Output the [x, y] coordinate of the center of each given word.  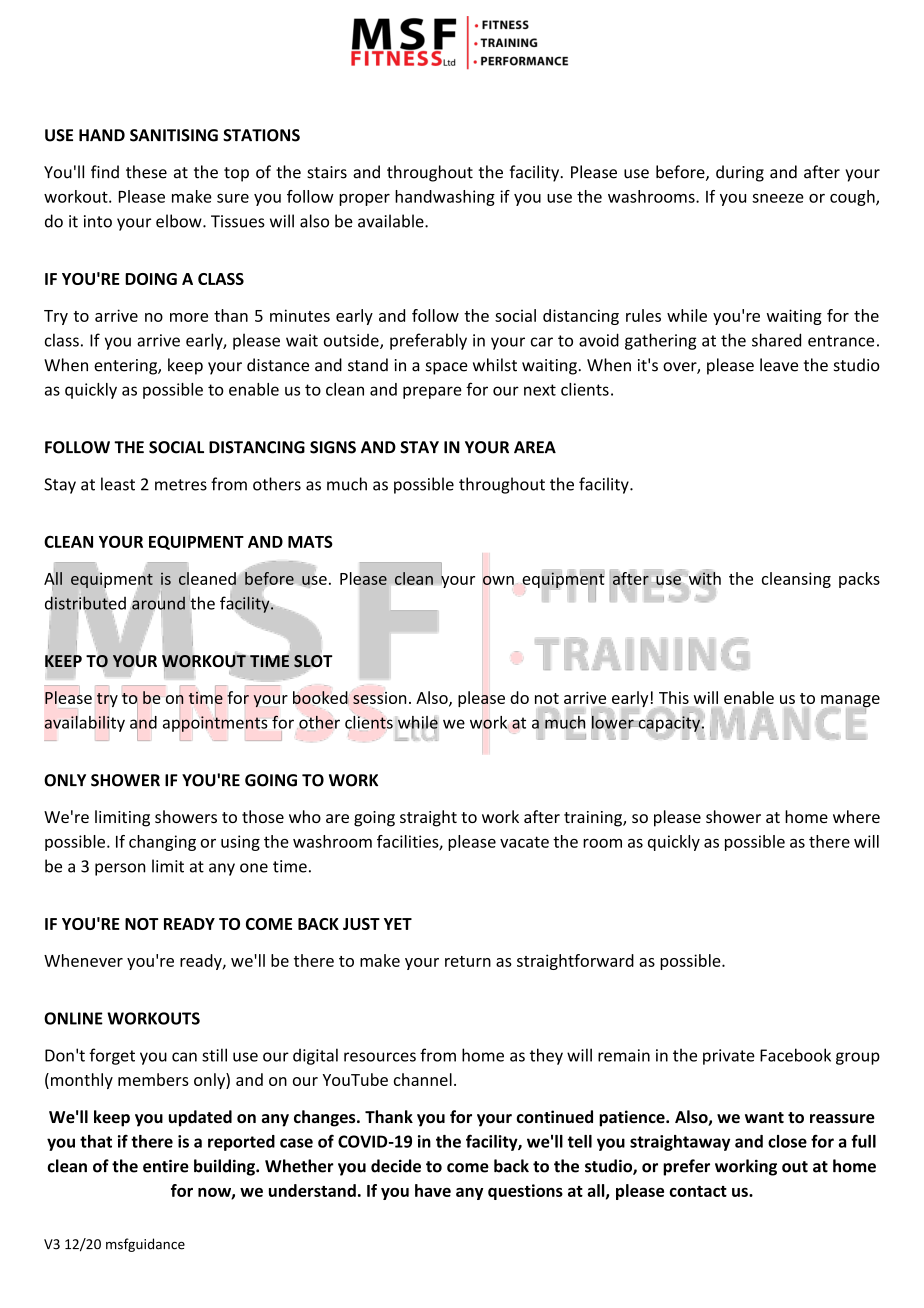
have [433, 1190]
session [379, 698]
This [674, 697]
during [740, 173]
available [392, 221]
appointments [215, 724]
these [146, 172]
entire [166, 1166]
